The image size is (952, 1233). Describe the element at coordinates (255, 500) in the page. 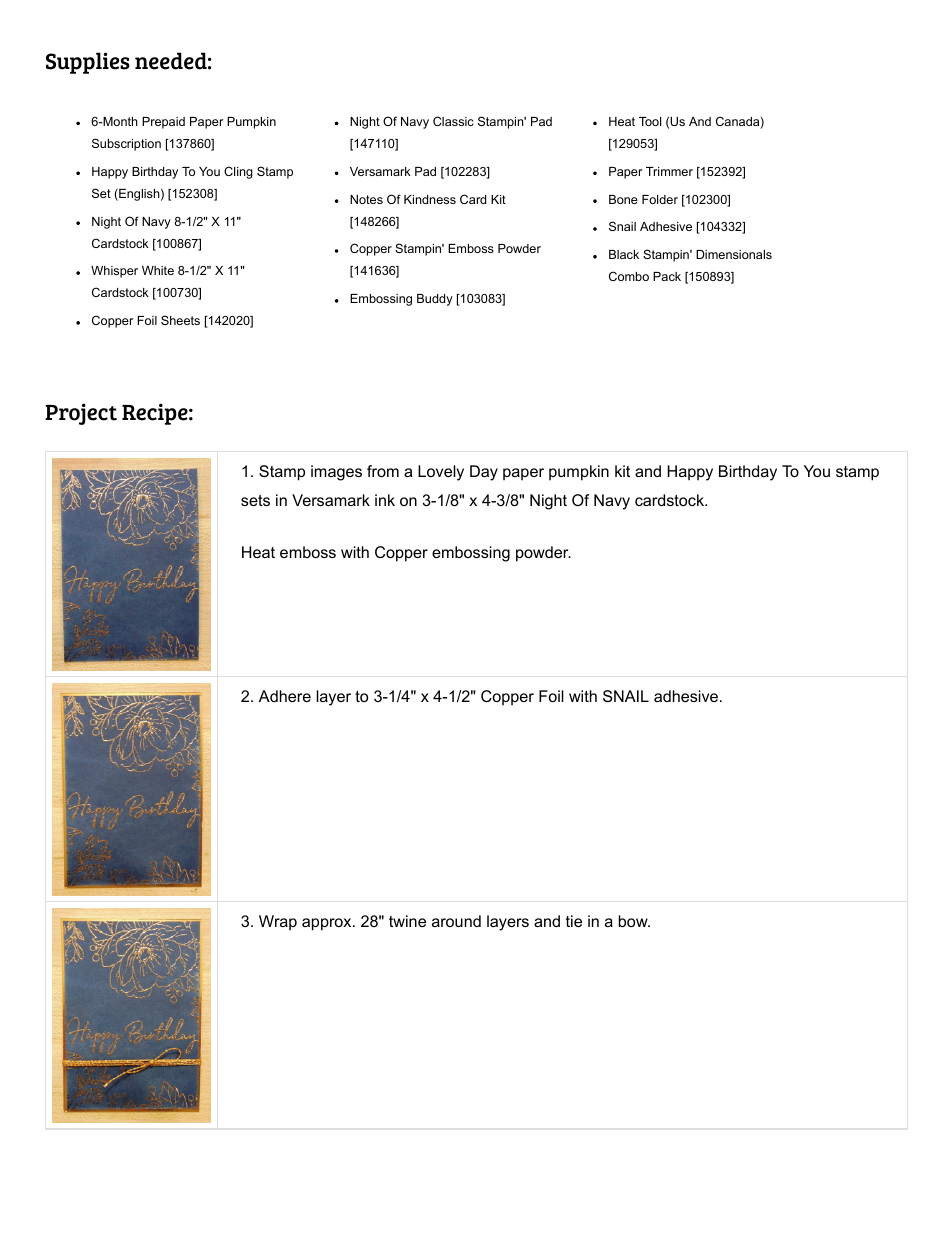

I see `sets` at that location.
